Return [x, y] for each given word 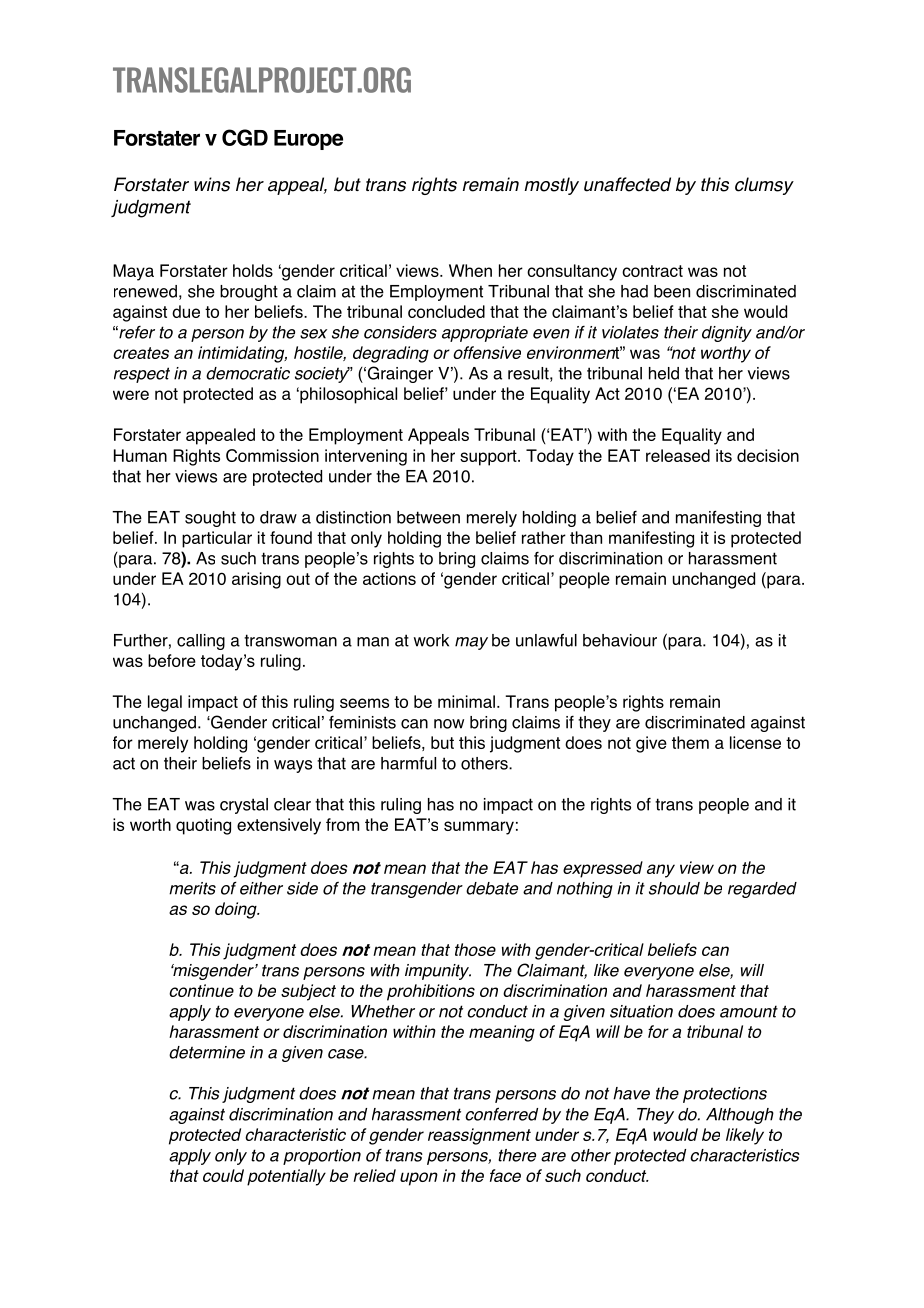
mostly [551, 186]
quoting [203, 826]
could [223, 1175]
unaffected [627, 184]
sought [210, 519]
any [661, 871]
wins [212, 184]
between [428, 517]
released [678, 455]
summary [479, 828]
